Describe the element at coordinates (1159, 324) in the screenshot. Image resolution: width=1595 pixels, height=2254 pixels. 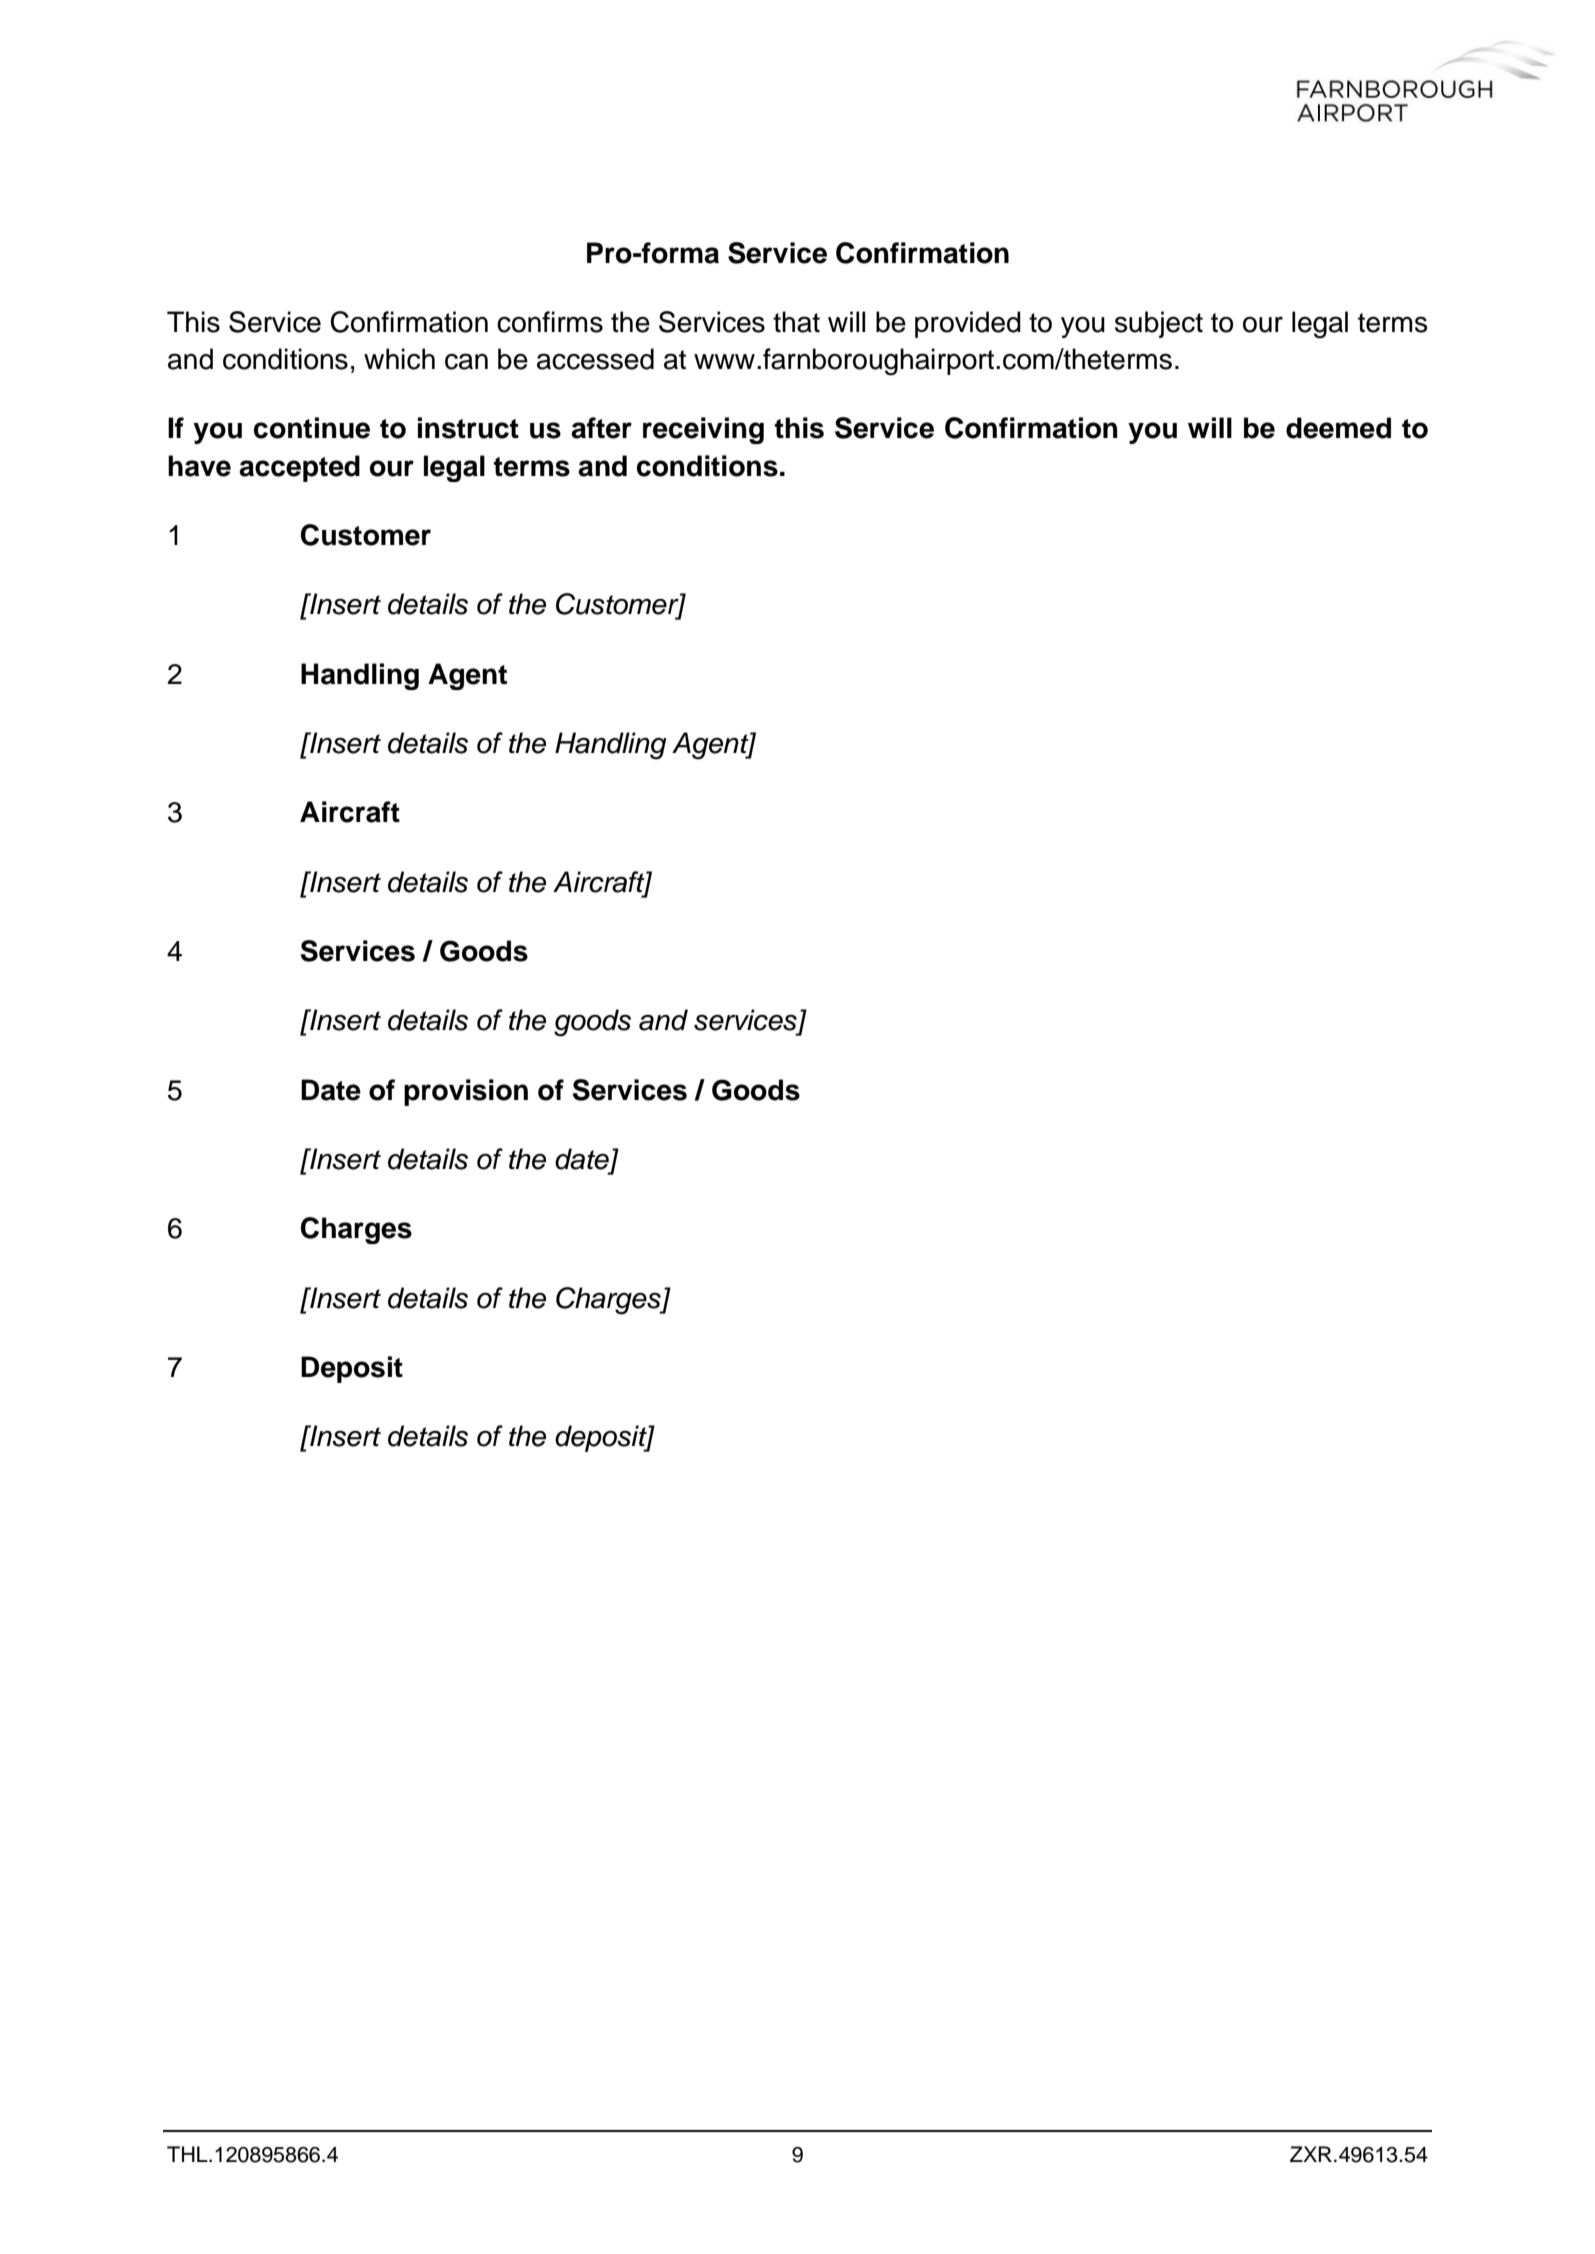
I see `subject` at that location.
